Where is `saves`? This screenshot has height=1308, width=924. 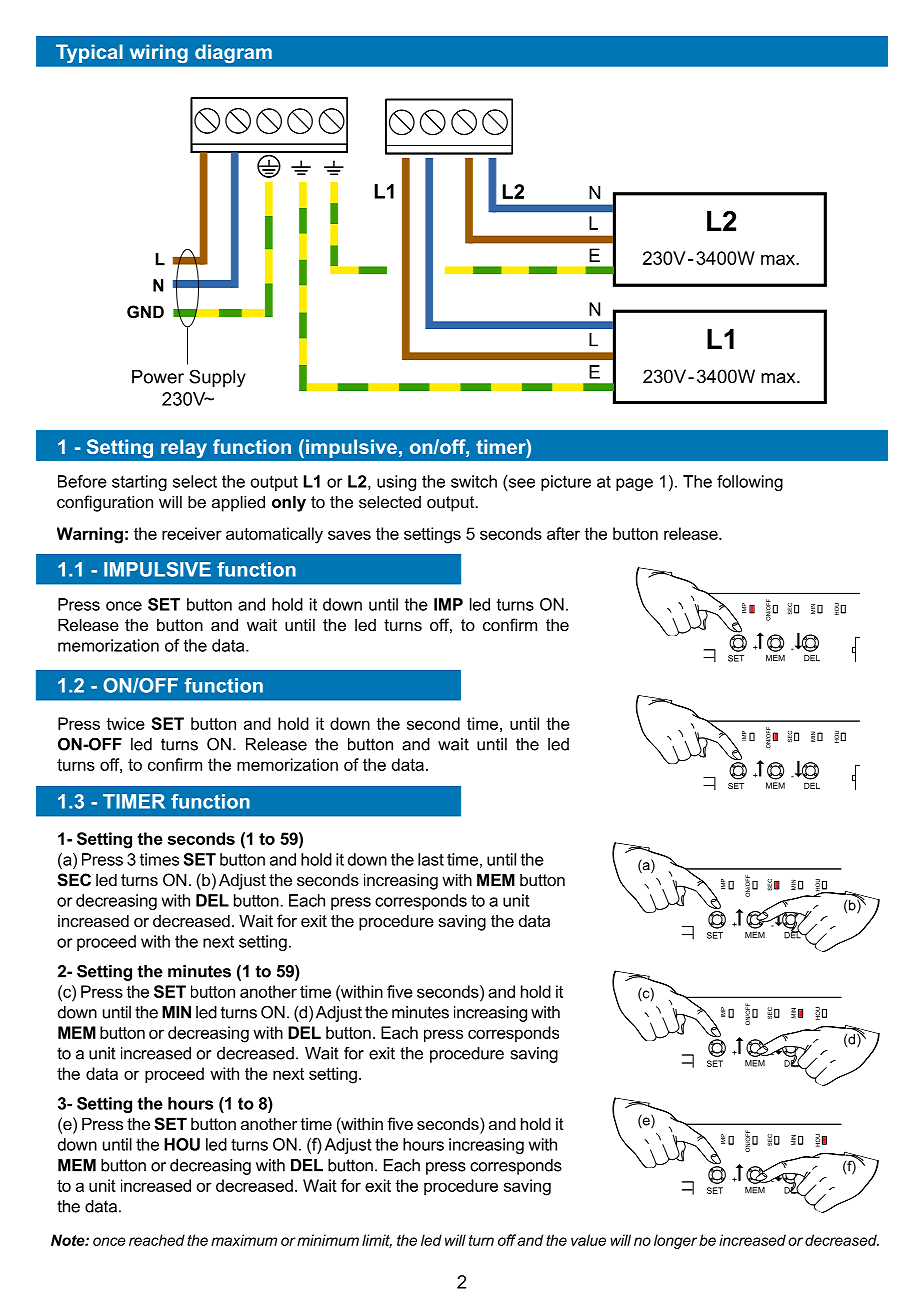 saves is located at coordinates (349, 535).
